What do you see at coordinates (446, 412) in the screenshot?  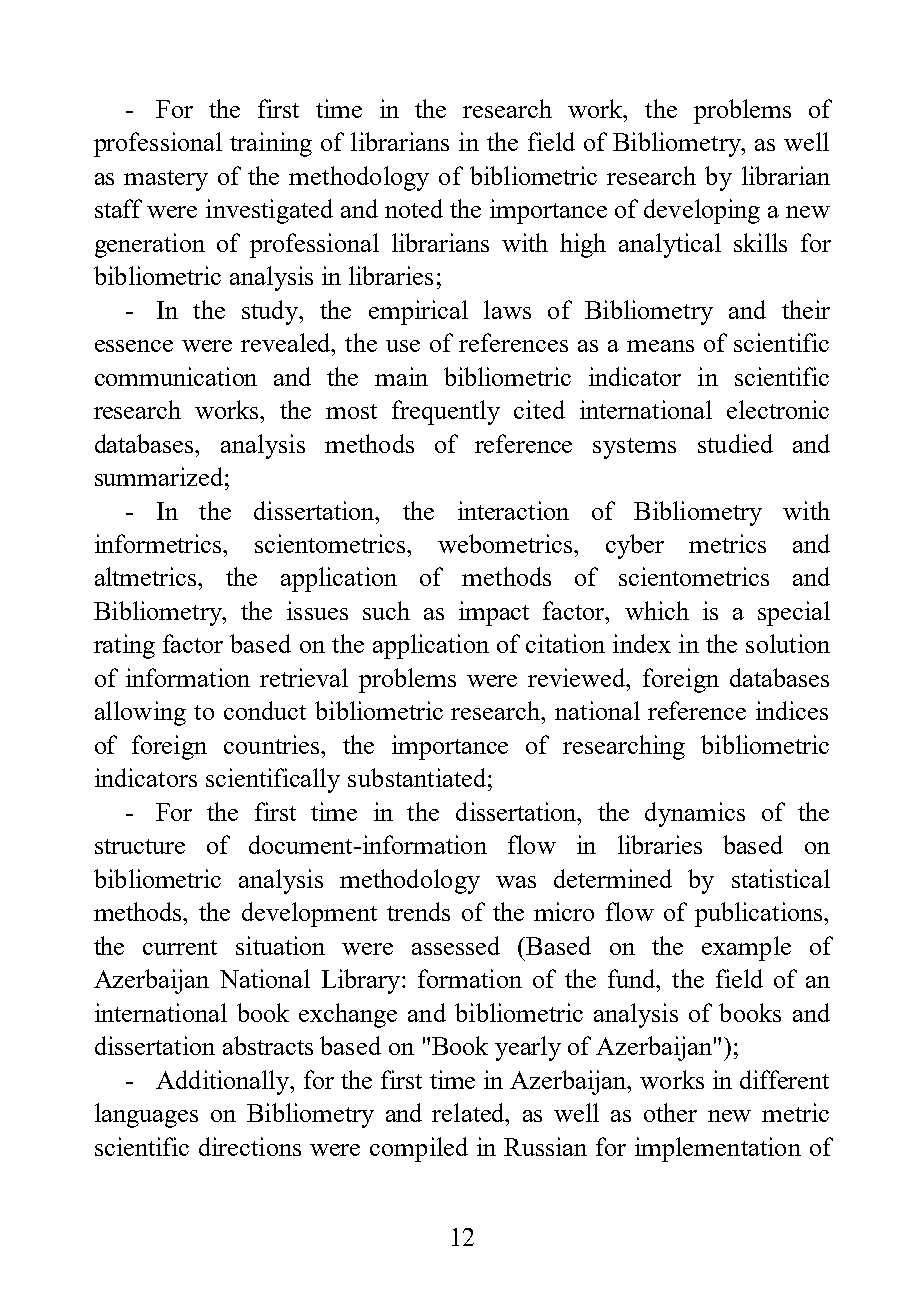 I see `frequently` at bounding box center [446, 412].
